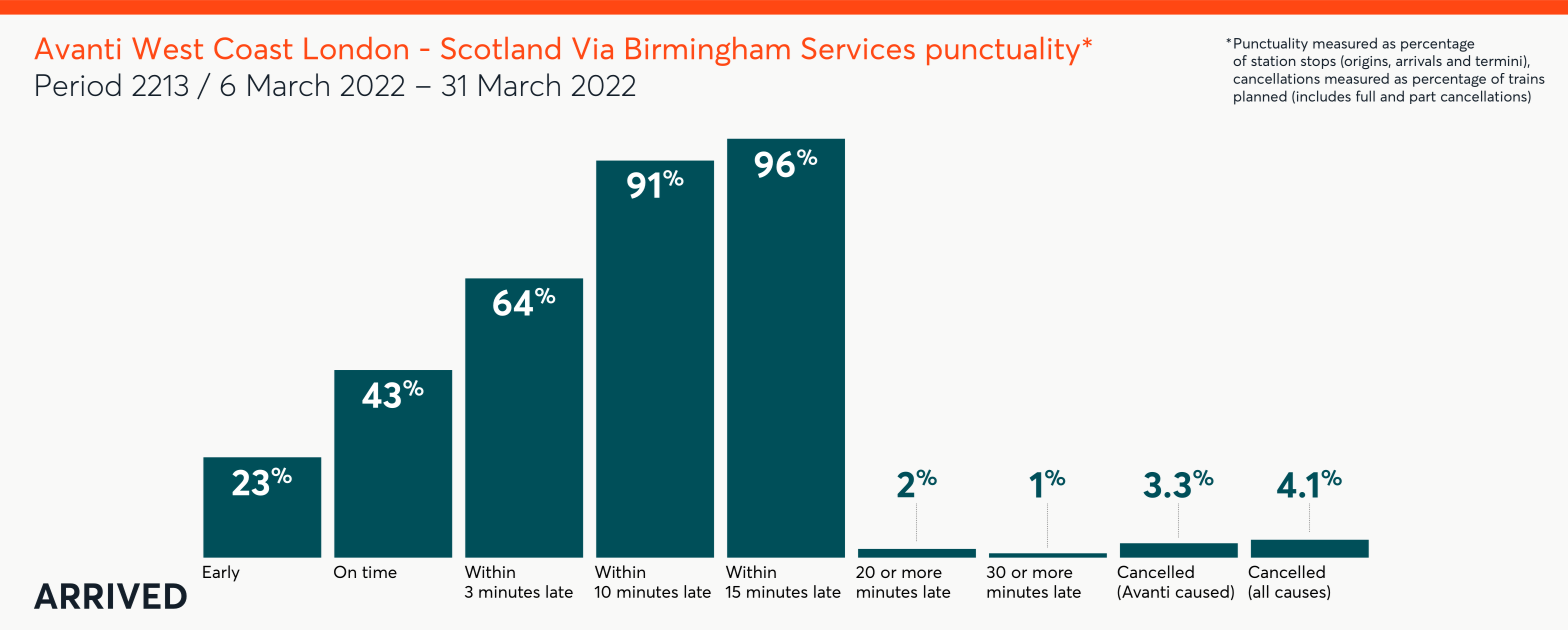  What do you see at coordinates (1260, 97) in the document?
I see `planned` at bounding box center [1260, 97].
